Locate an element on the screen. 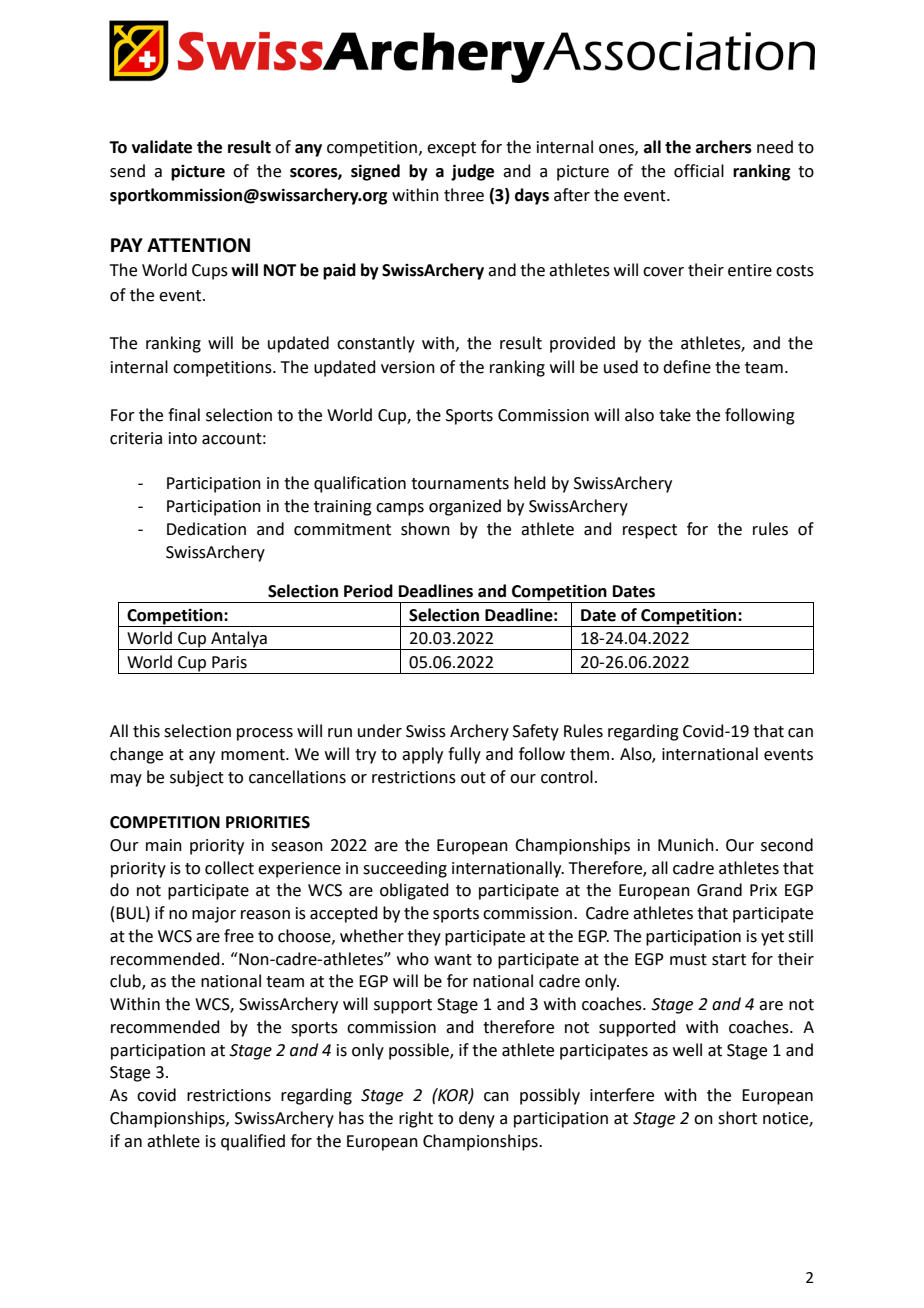 The width and height of the screenshot is (924, 1308). Period is located at coordinates (368, 591).
